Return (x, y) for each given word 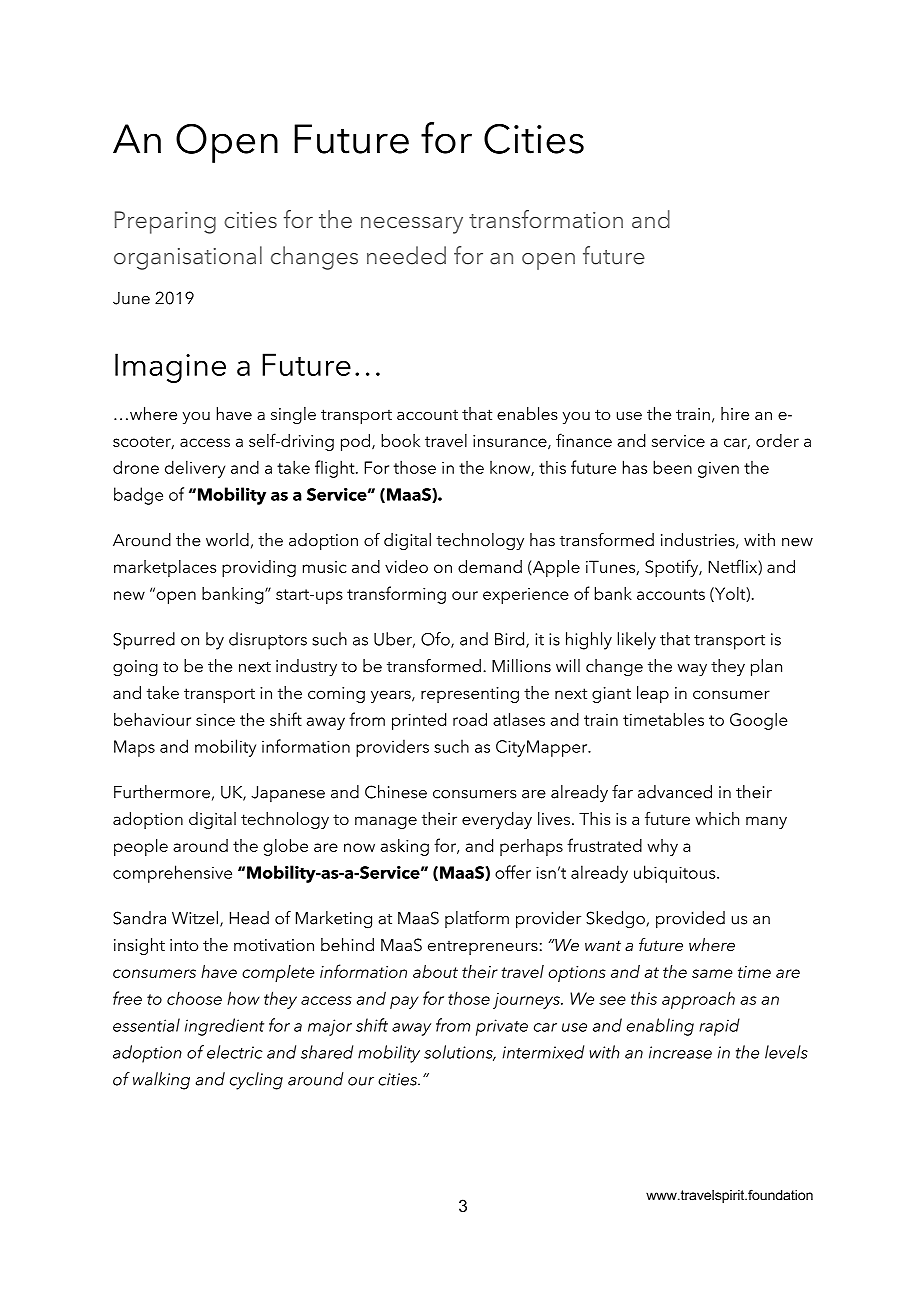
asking (405, 847)
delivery (195, 469)
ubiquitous (676, 874)
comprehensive (172, 874)
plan (766, 667)
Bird (511, 640)
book (400, 440)
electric (235, 1052)
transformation (546, 219)
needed (406, 255)
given (718, 470)
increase (680, 1052)
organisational (188, 258)
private (502, 1027)
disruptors (268, 641)
